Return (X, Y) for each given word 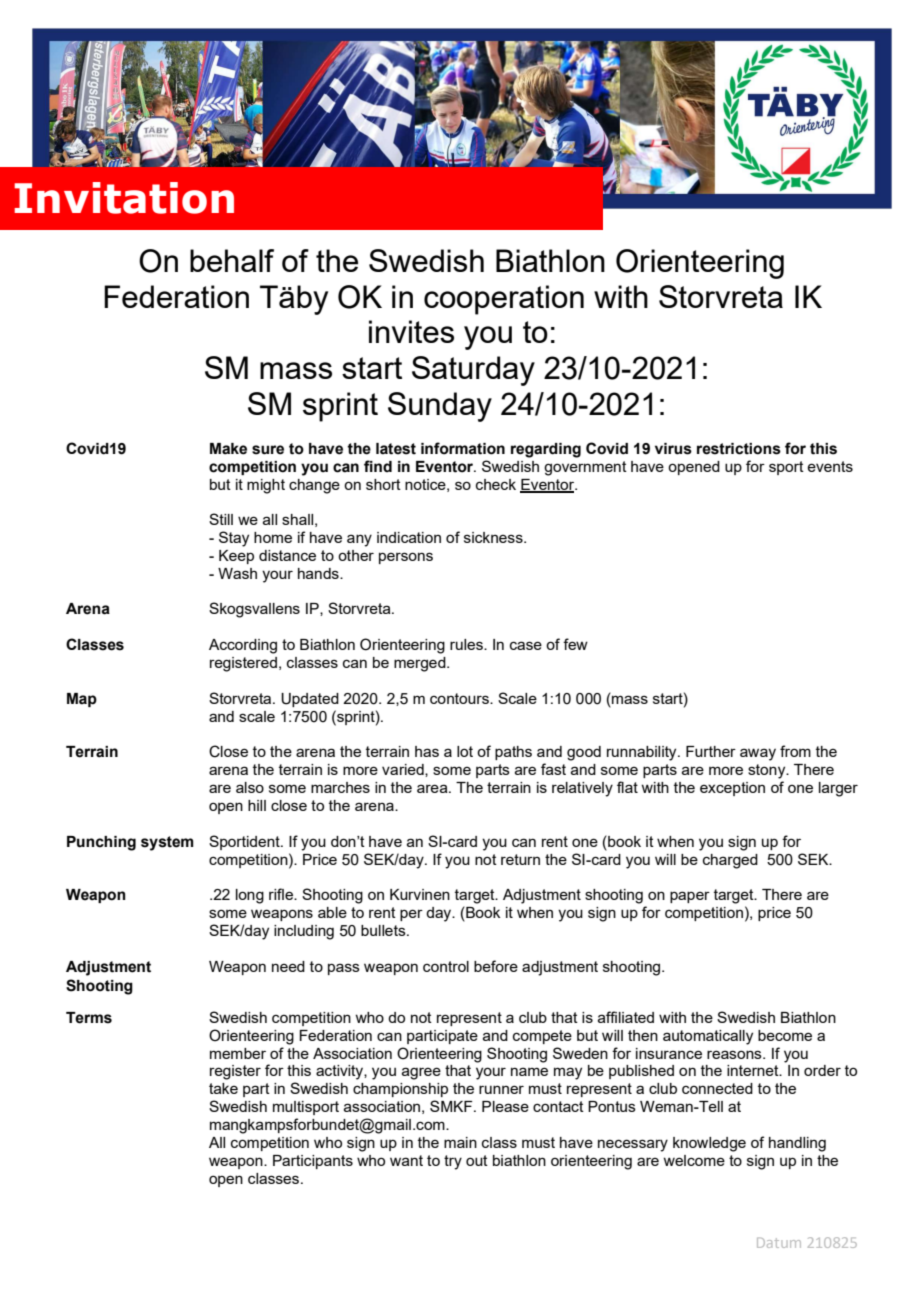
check (496, 484)
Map (82, 700)
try (453, 1162)
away (758, 754)
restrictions (739, 449)
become (785, 1035)
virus (673, 449)
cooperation (504, 300)
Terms (89, 1018)
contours (460, 698)
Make (228, 449)
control (446, 966)
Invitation (124, 198)
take (223, 1088)
